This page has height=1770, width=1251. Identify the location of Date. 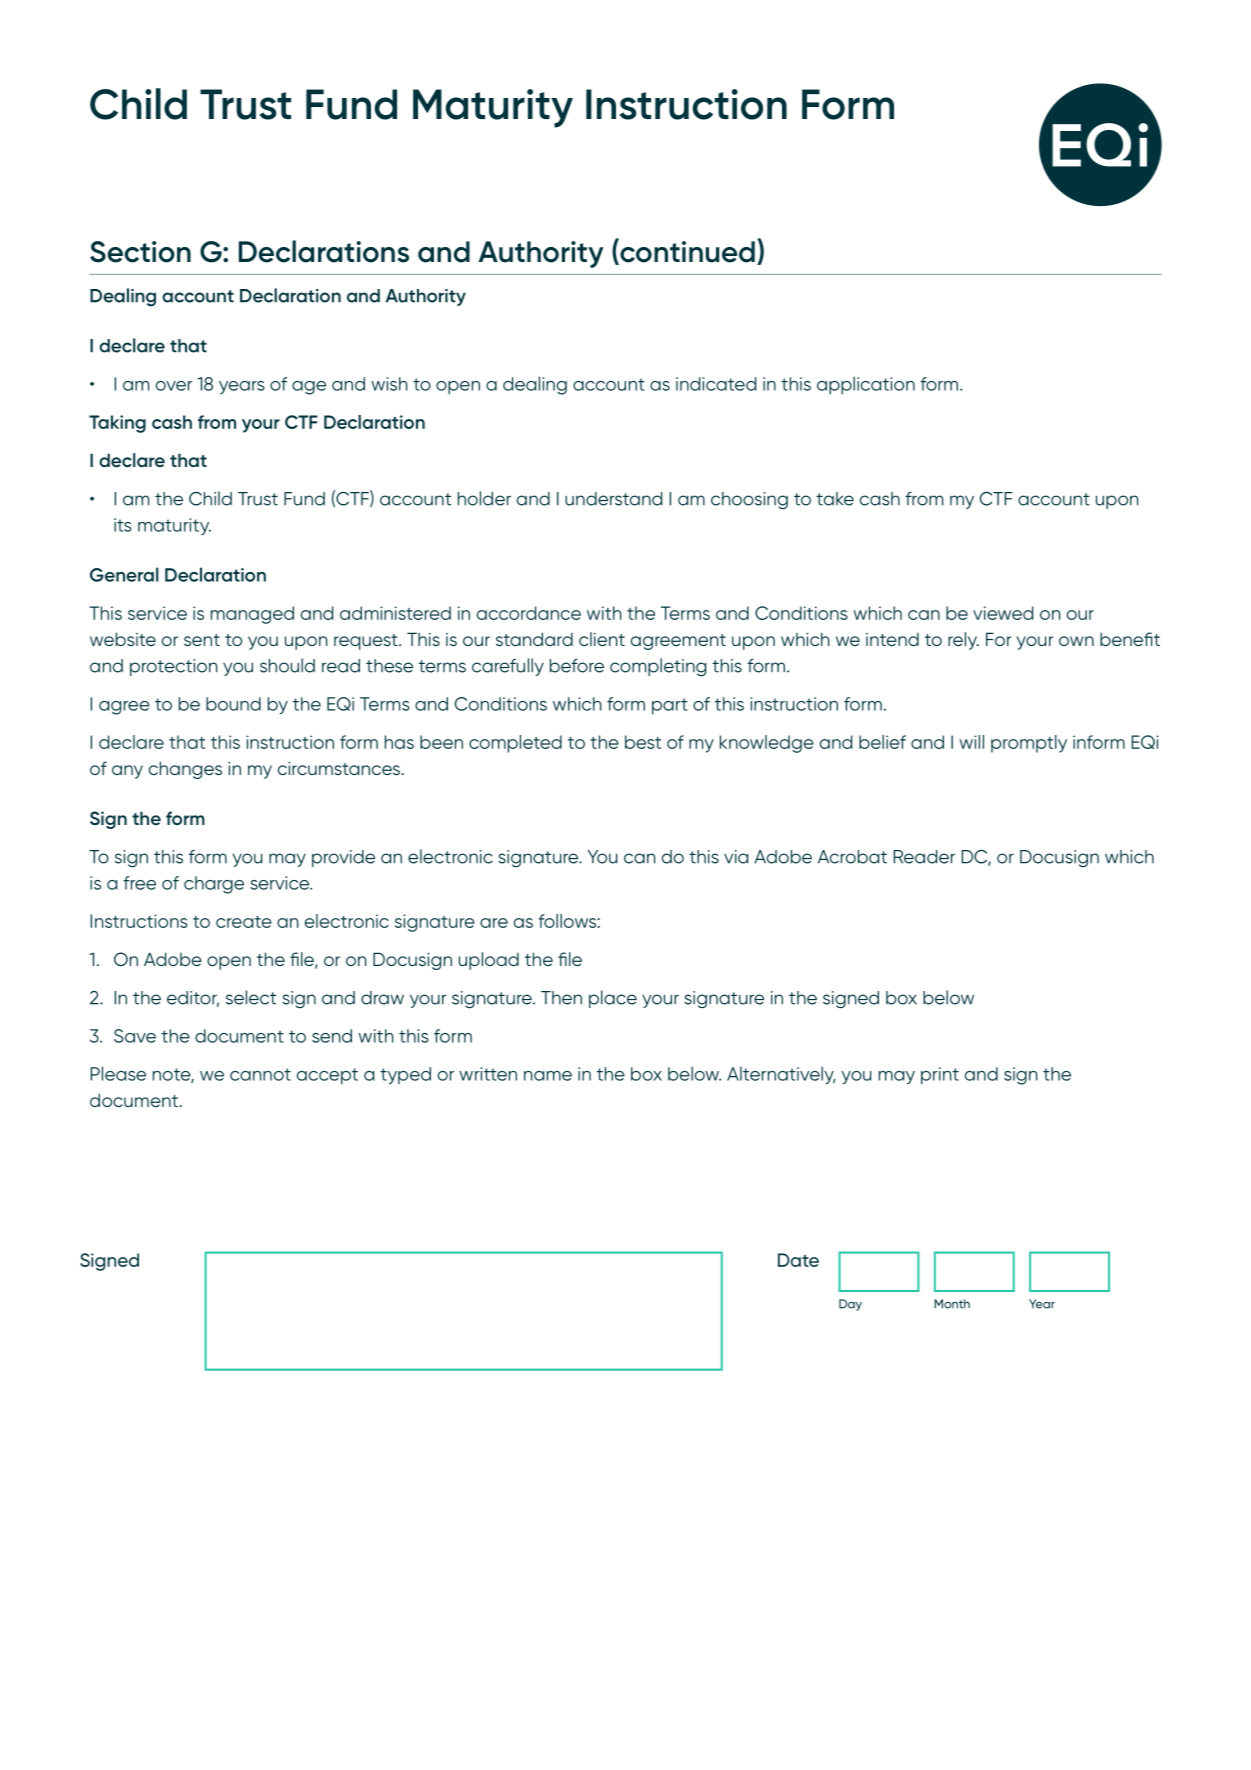
(798, 1260).
